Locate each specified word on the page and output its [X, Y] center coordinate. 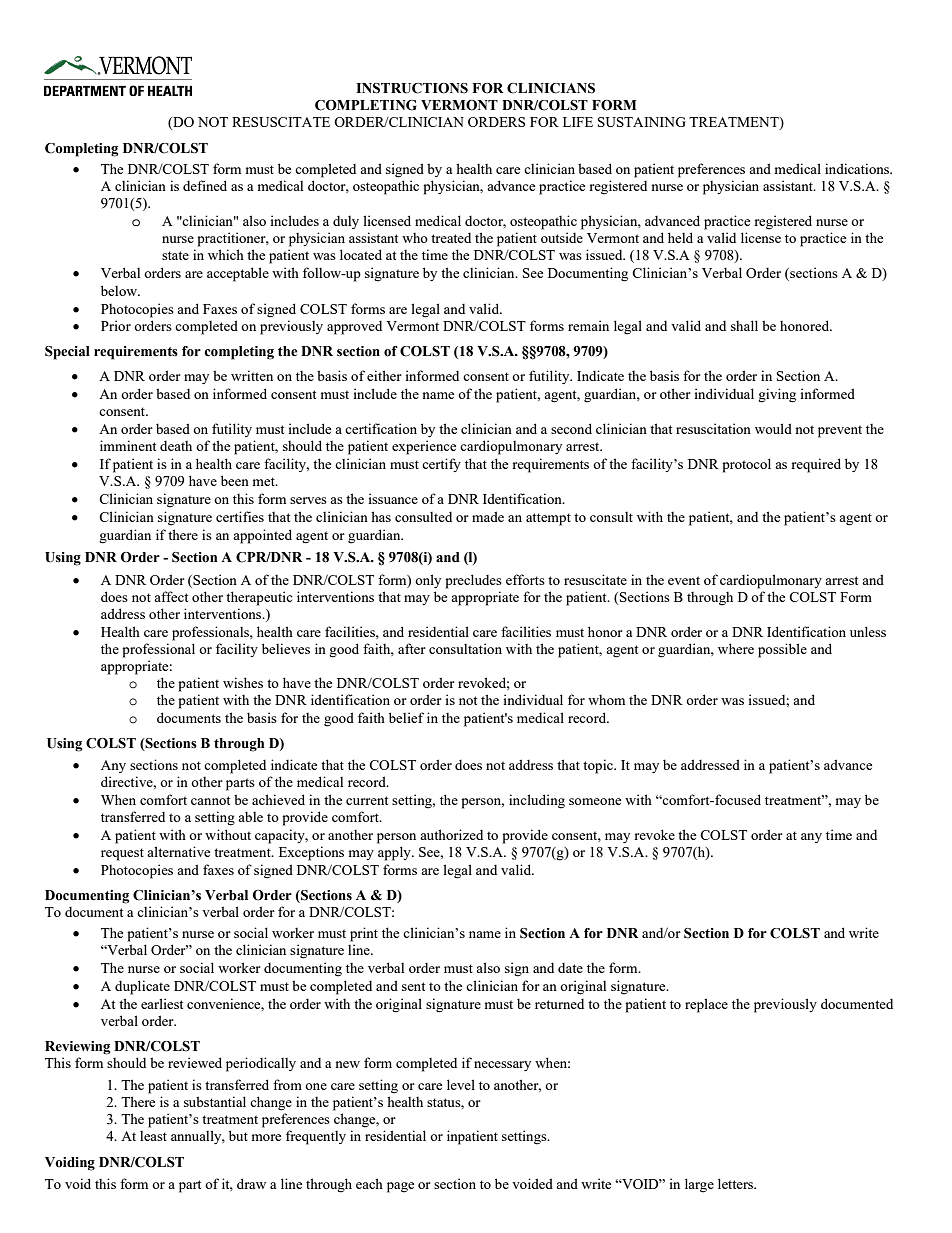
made [488, 516]
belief [406, 717]
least [153, 1136]
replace [706, 1005]
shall [744, 325]
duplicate [142, 987]
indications [858, 168]
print [364, 934]
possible [782, 650]
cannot [210, 800]
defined [205, 185]
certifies [240, 516]
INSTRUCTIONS [412, 88]
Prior [116, 325]
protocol [746, 465]
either [384, 375]
